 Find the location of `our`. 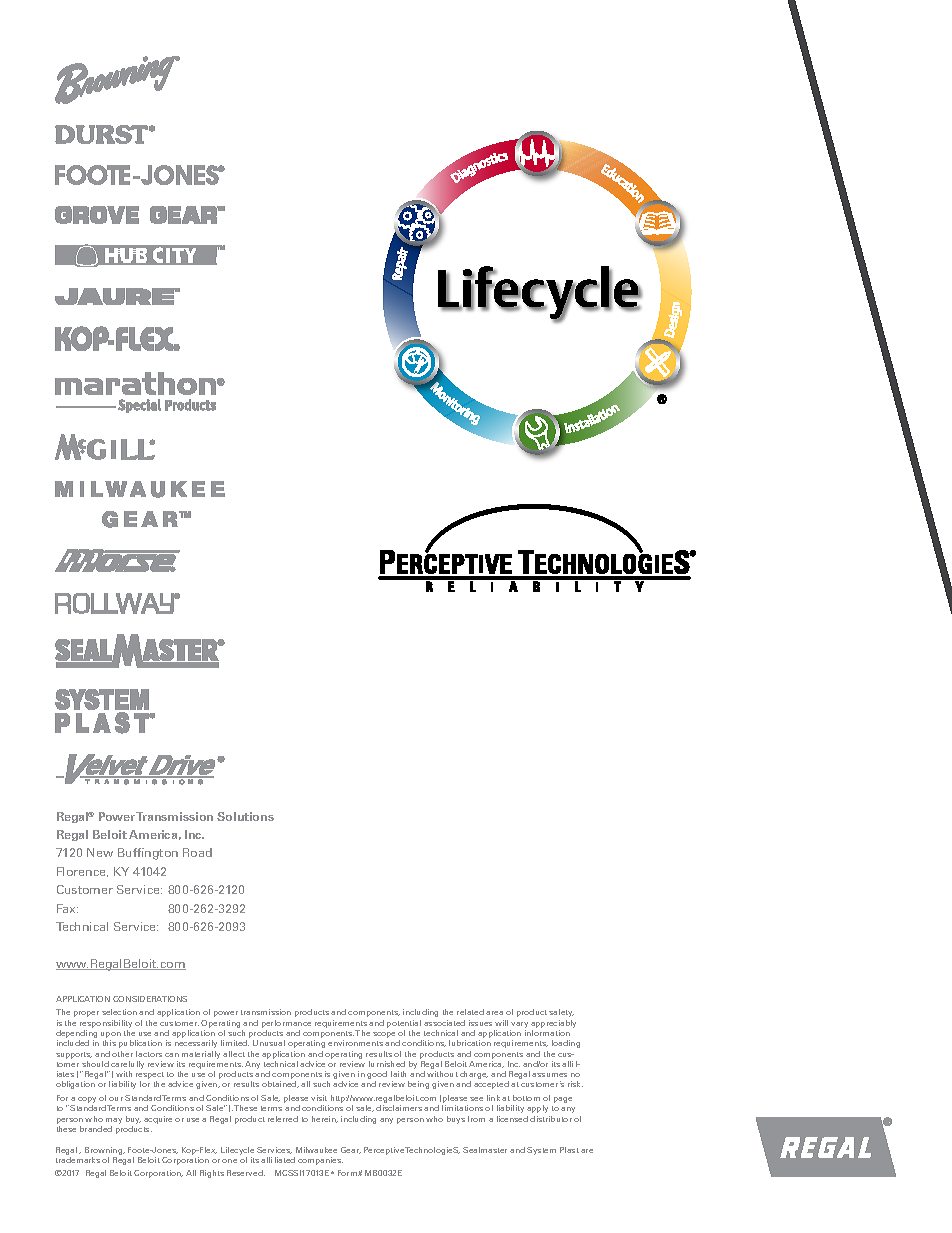

our is located at coordinates (116, 1099).
